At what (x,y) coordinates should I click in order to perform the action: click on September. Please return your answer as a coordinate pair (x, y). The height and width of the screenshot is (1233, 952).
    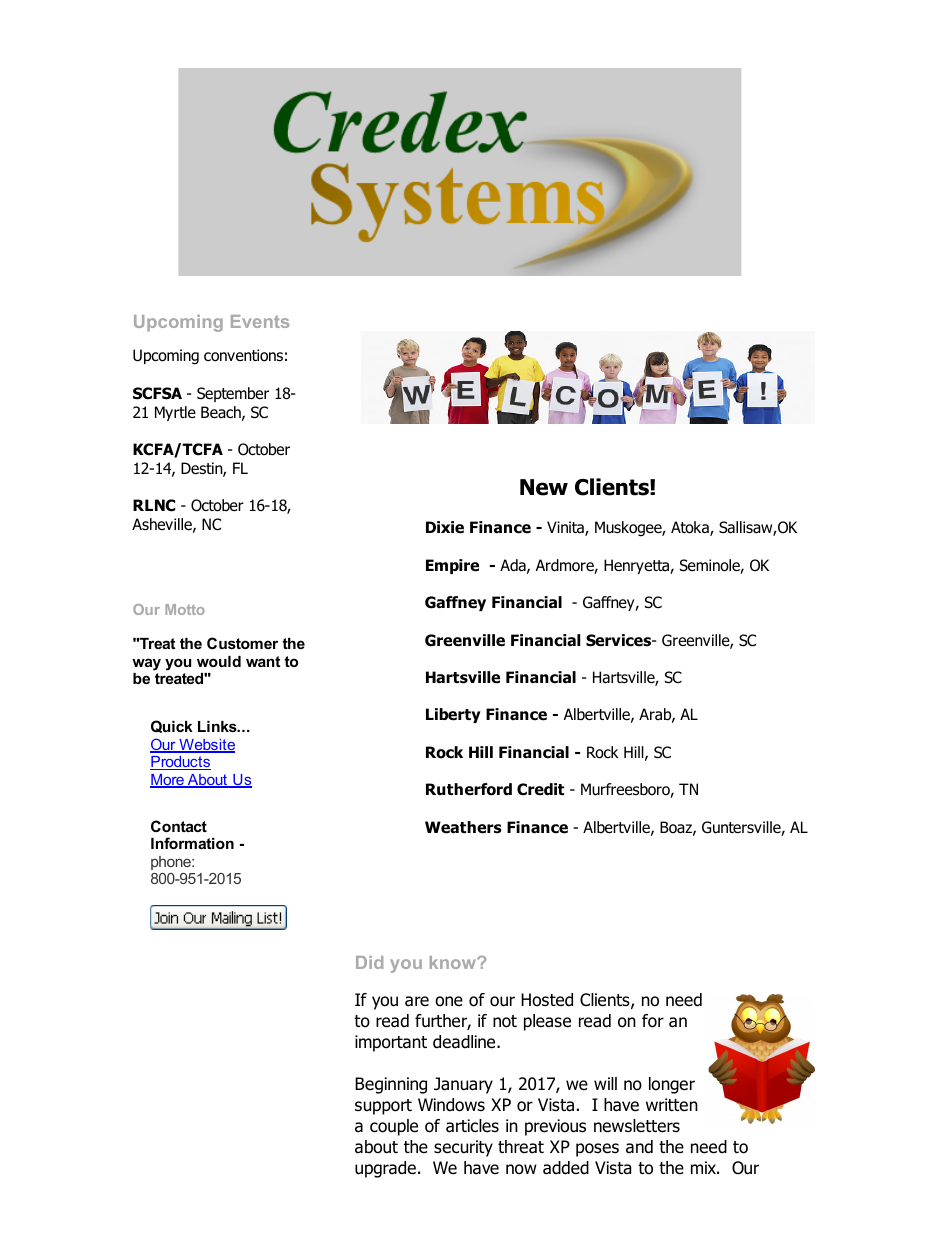
    Looking at the image, I should click on (233, 394).
